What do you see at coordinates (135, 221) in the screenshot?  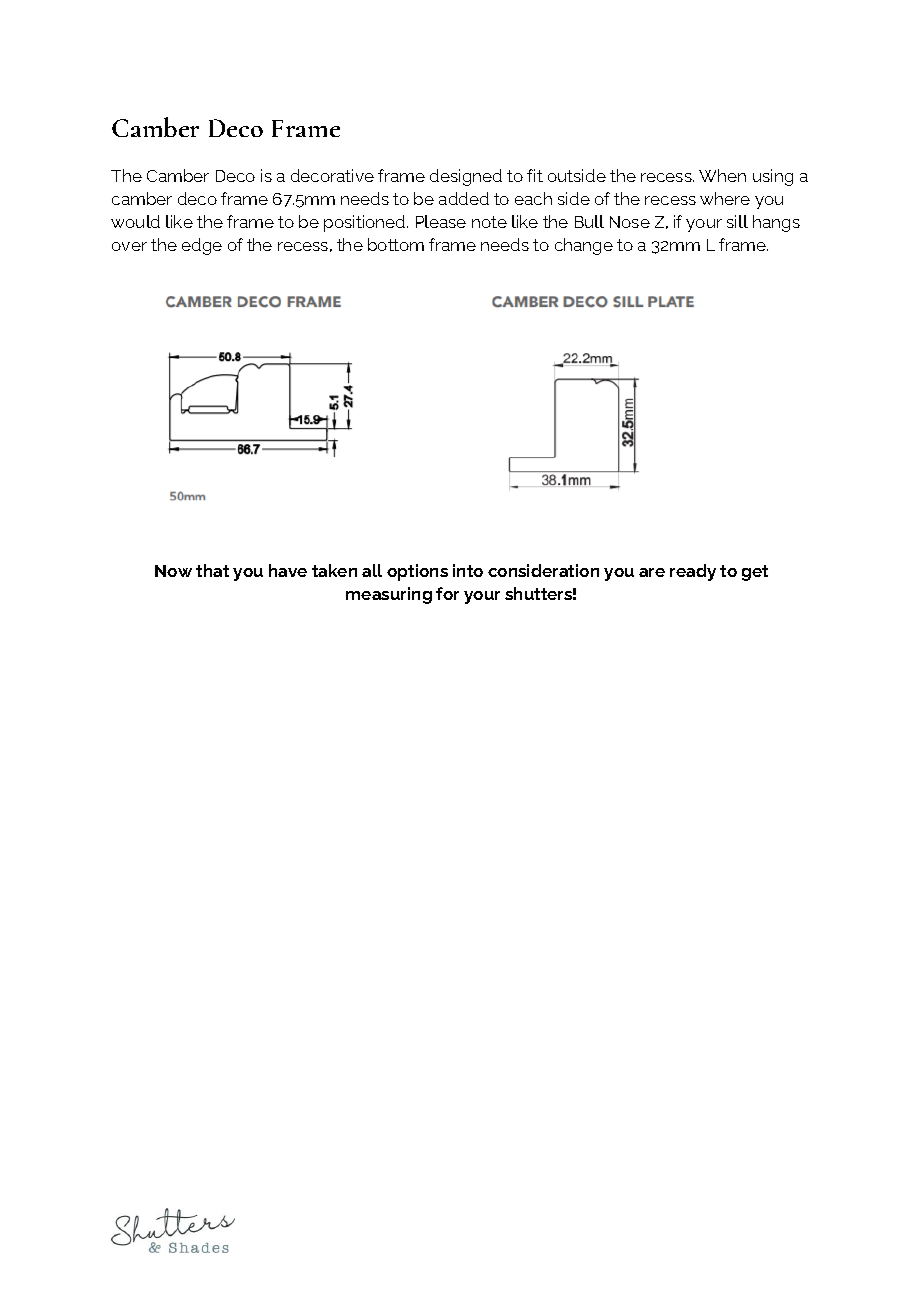 I see `would` at bounding box center [135, 221].
